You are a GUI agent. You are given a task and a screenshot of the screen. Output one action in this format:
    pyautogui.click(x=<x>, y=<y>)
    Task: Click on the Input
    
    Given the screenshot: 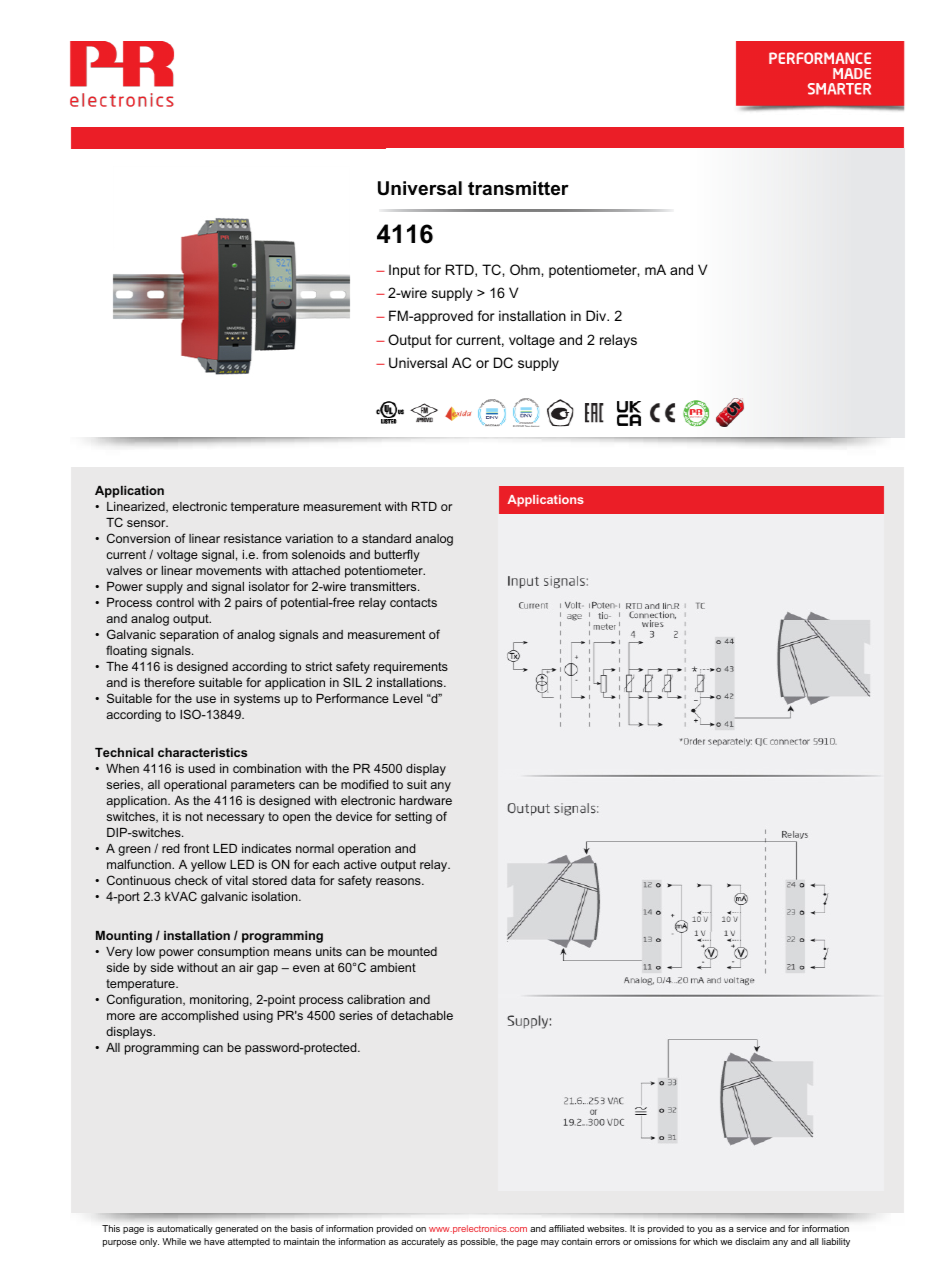 What is the action you would take?
    pyautogui.click(x=404, y=271)
